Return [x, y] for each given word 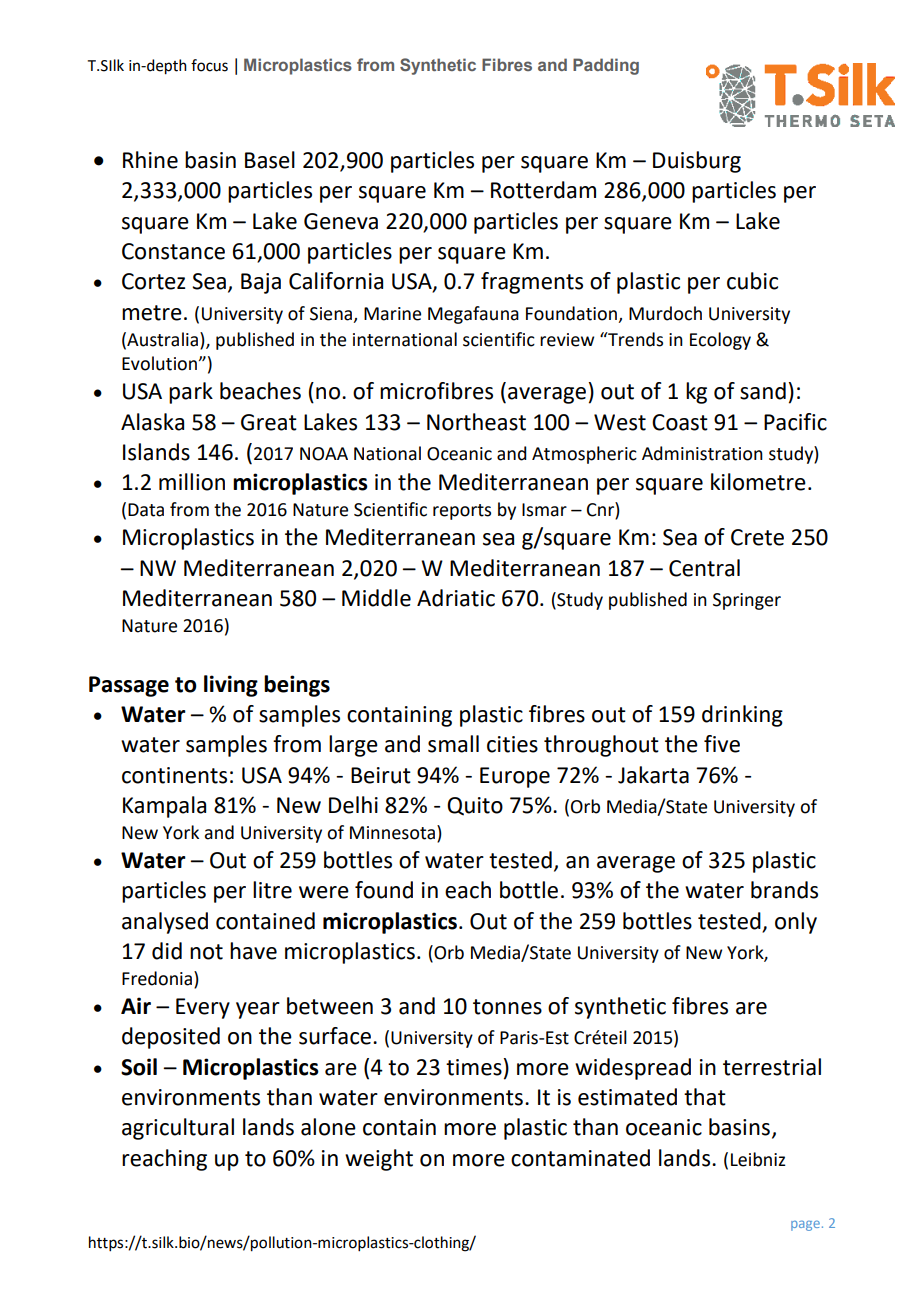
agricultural [178, 1129]
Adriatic [456, 598]
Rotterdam [543, 190]
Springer [747, 601]
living [231, 686]
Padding [606, 66]
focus [209, 65]
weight [379, 1160]
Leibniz [758, 1159]
